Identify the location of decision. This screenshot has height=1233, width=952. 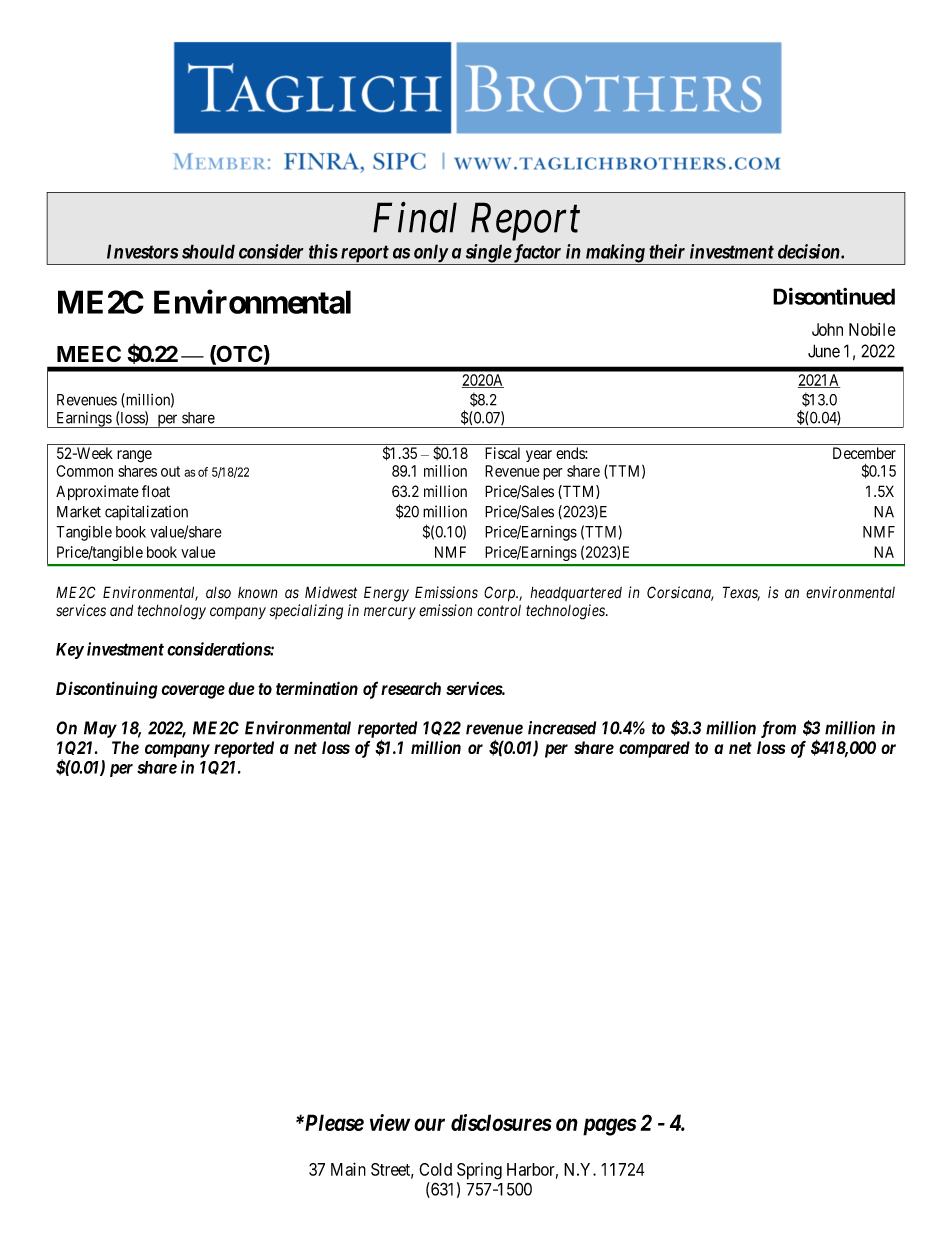
(810, 251).
